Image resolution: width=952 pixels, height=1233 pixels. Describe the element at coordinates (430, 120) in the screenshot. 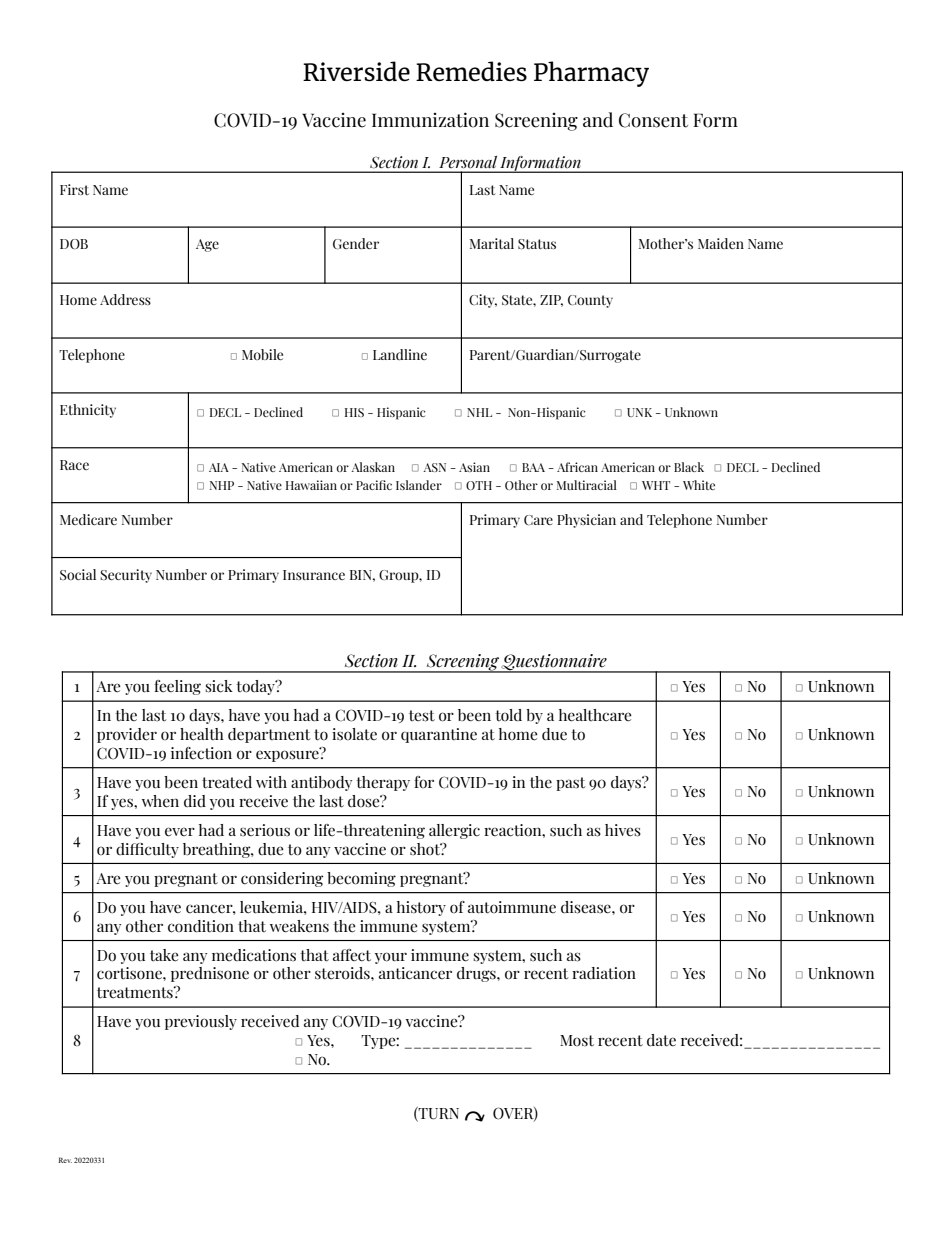

I see `Immunization` at that location.
